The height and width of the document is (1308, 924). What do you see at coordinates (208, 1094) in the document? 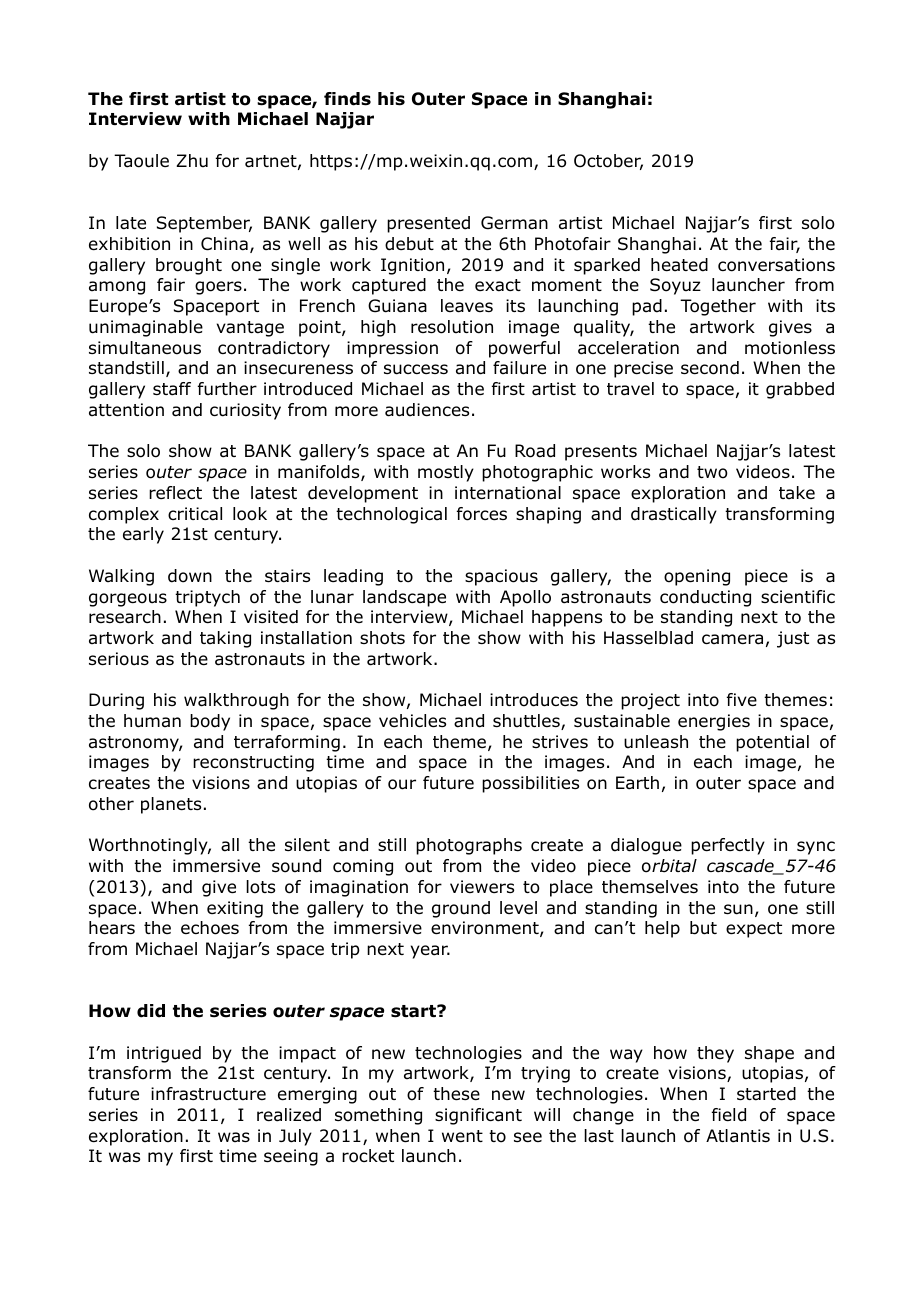
I see `infrastructure` at bounding box center [208, 1094].
